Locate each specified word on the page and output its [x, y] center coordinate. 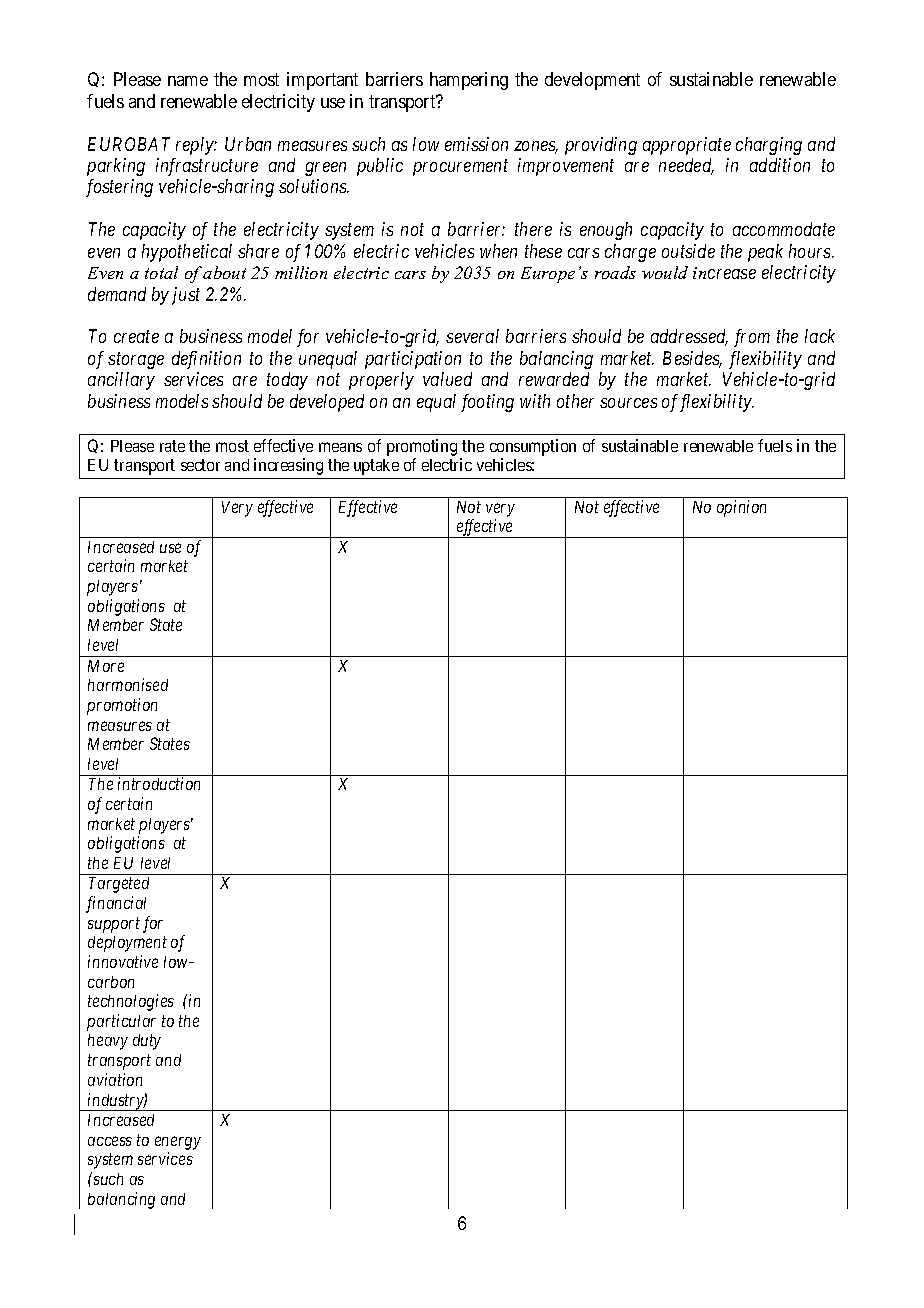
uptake [376, 467]
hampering [469, 81]
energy [178, 1143]
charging [769, 146]
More [106, 666]
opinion [741, 508]
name [188, 81]
